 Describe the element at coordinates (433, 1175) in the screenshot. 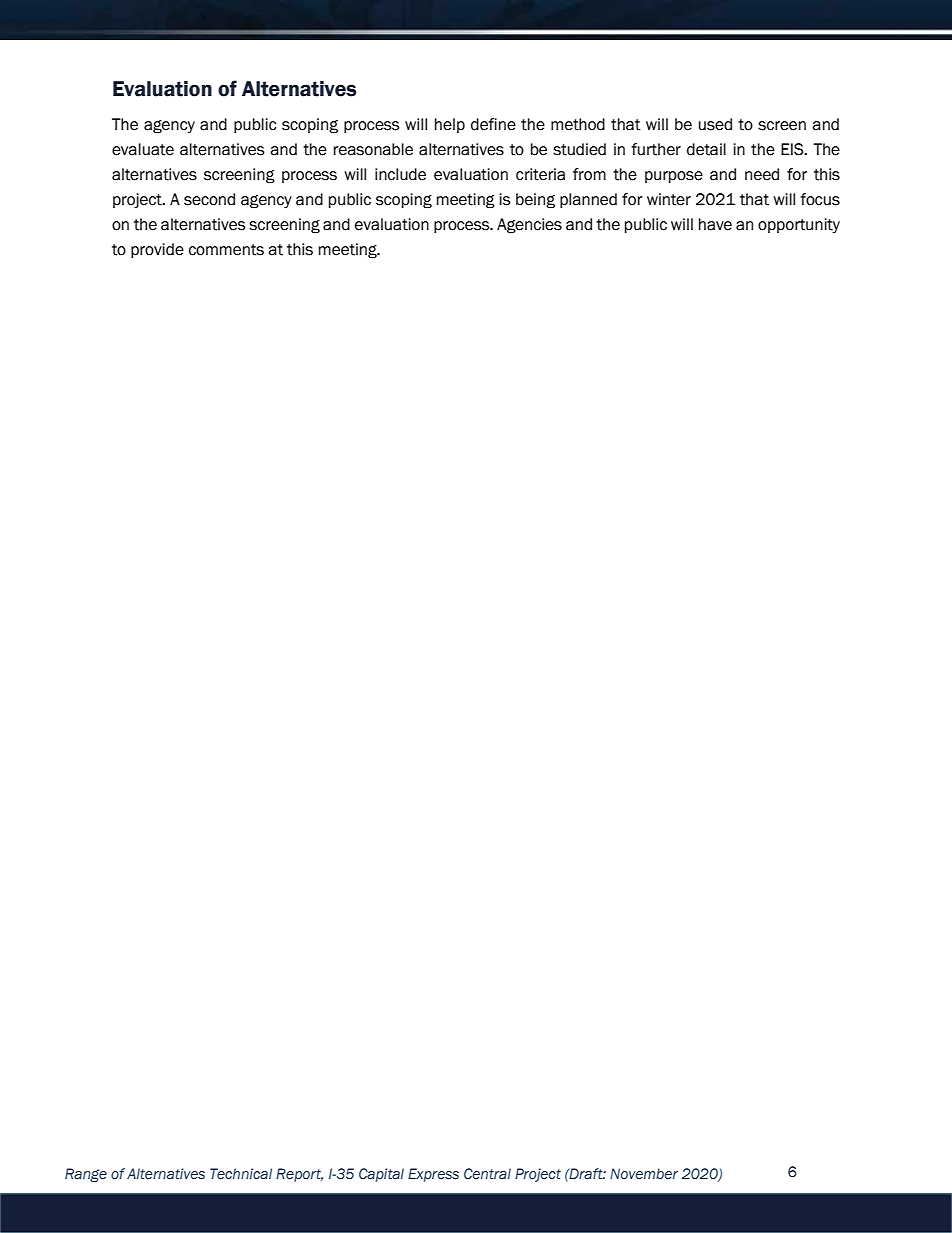

I see `Express` at that location.
